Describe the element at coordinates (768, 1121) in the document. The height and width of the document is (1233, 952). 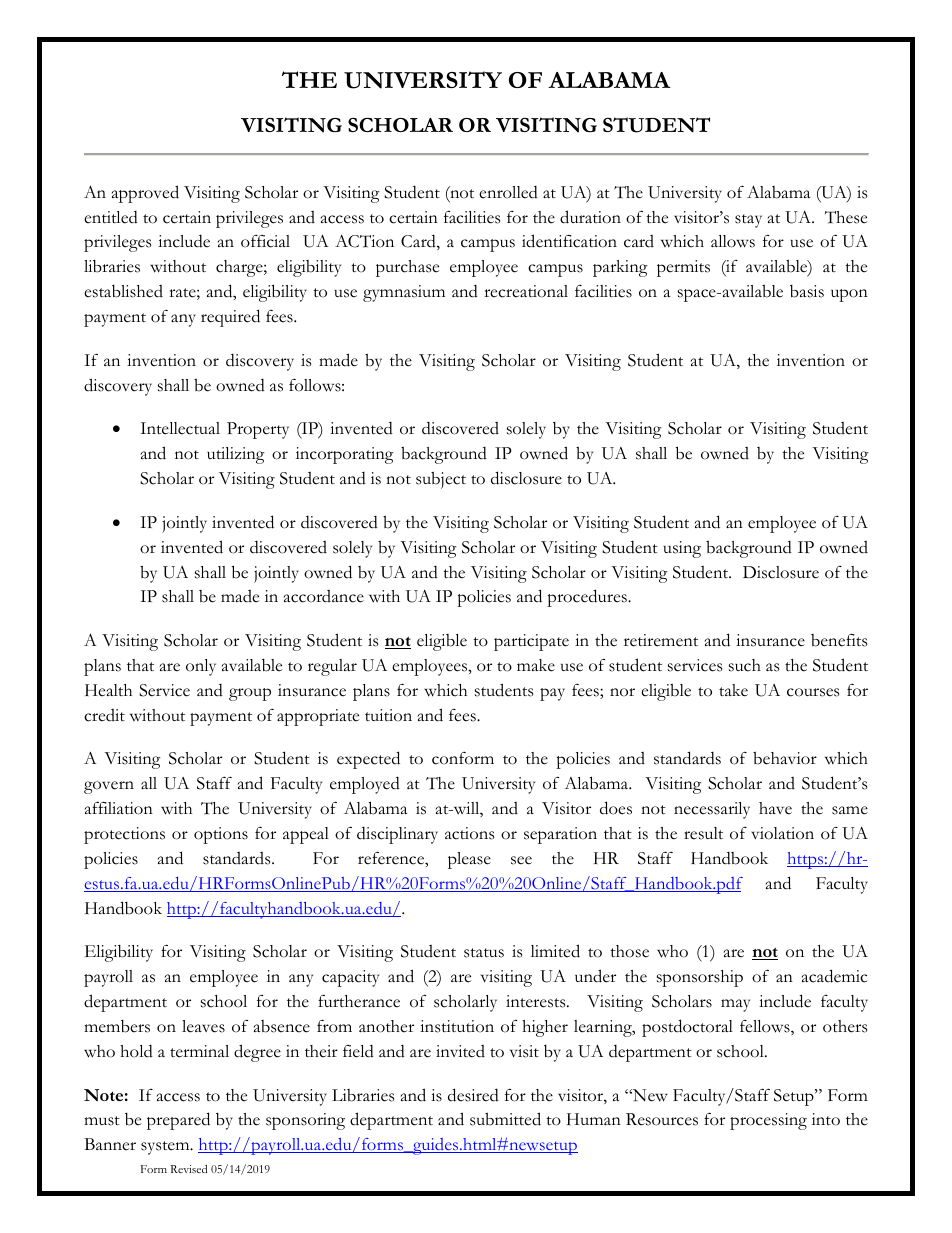
I see `processing` at that location.
